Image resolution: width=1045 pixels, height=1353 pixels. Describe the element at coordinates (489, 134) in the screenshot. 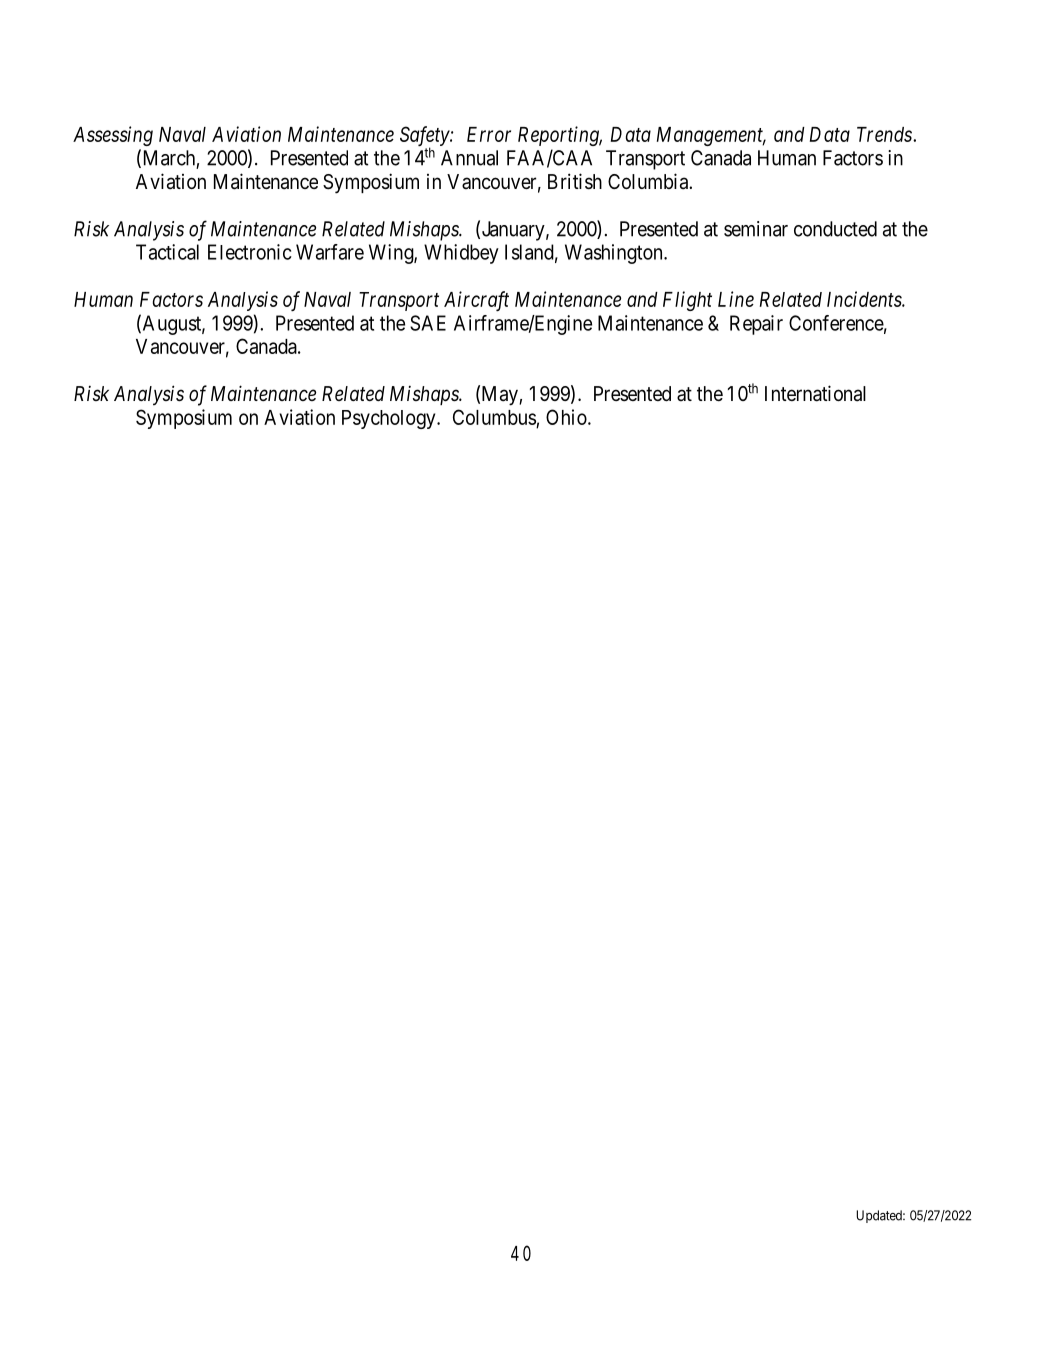

I see `Error` at that location.
